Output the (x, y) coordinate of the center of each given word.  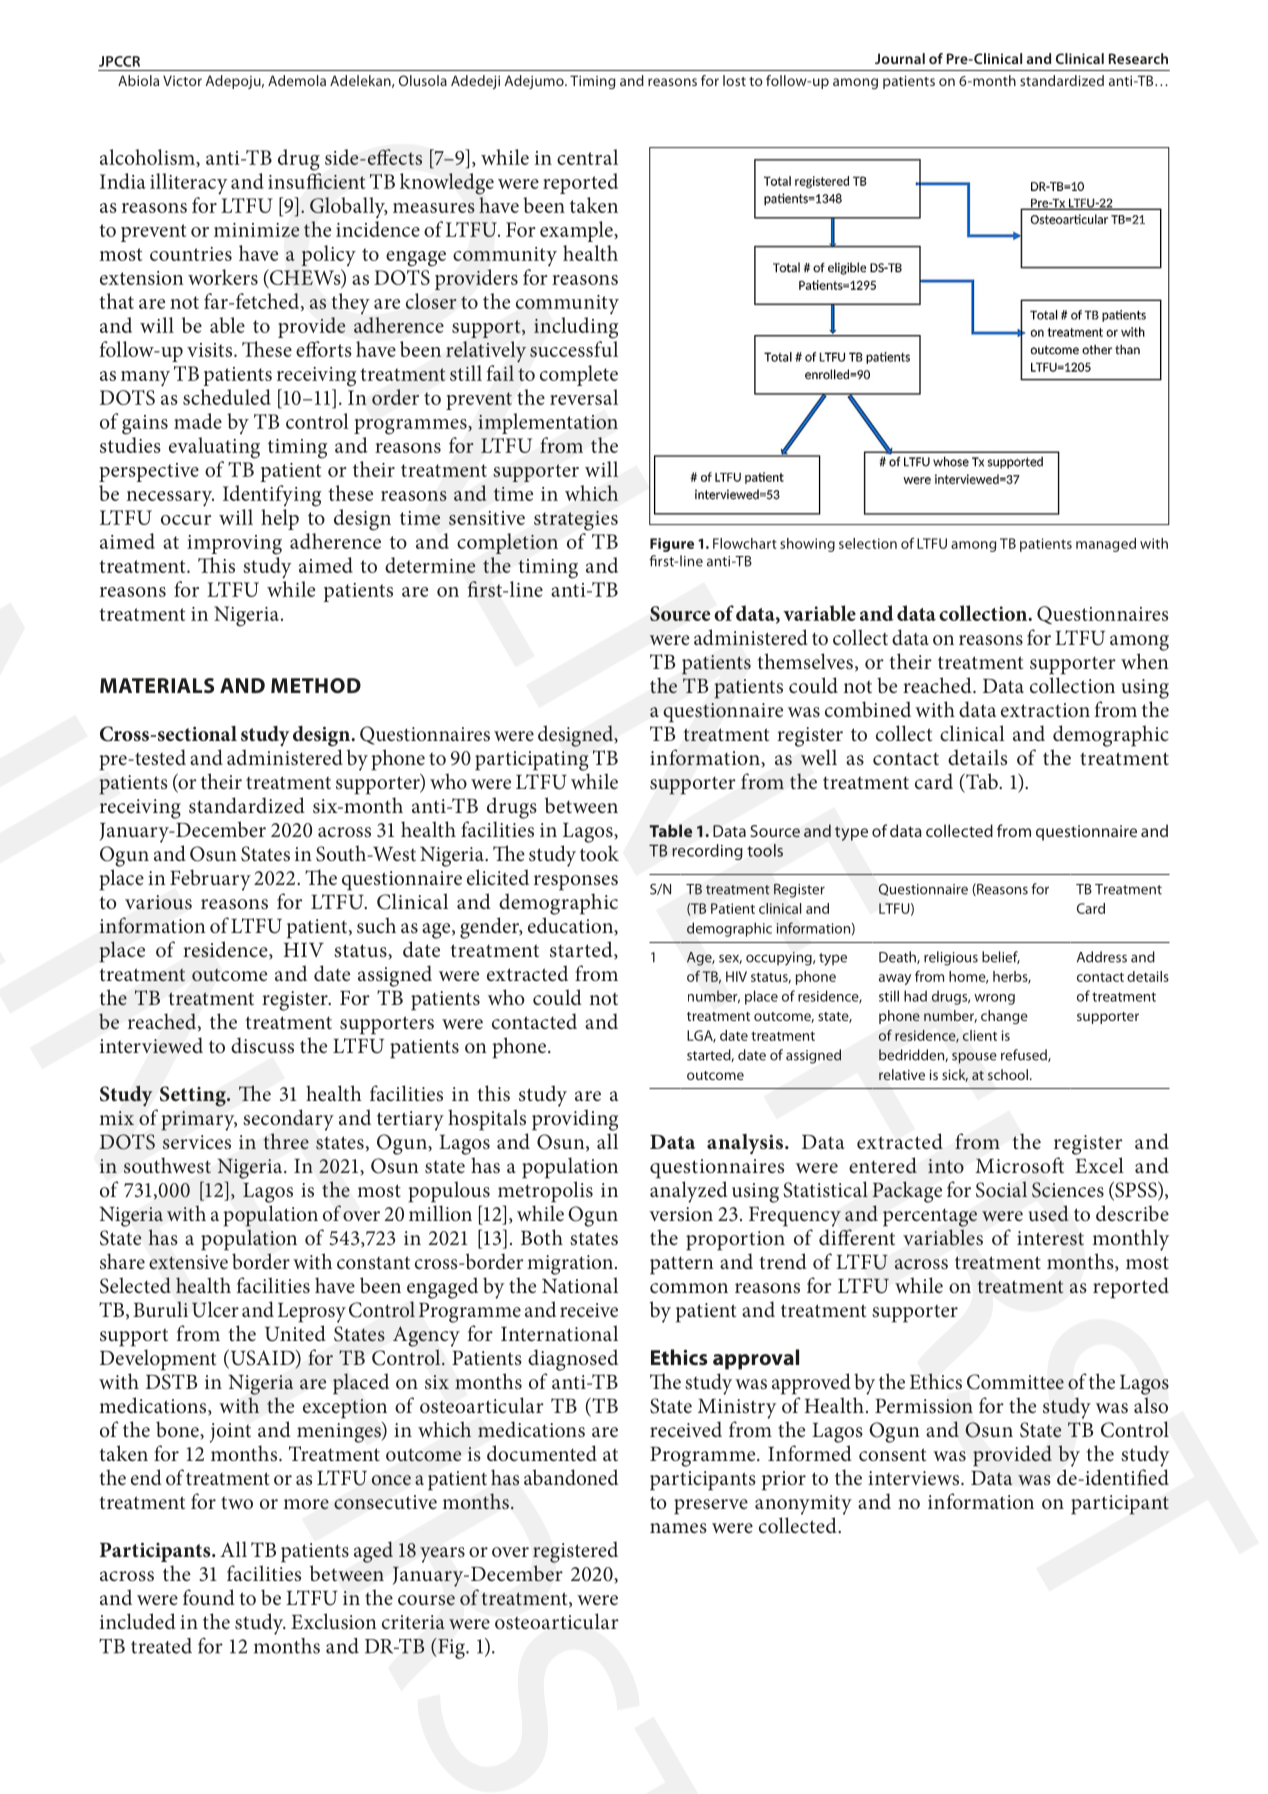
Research (1138, 58)
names (678, 1528)
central (587, 157)
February (210, 880)
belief (1001, 957)
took (599, 853)
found (209, 1597)
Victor (182, 80)
